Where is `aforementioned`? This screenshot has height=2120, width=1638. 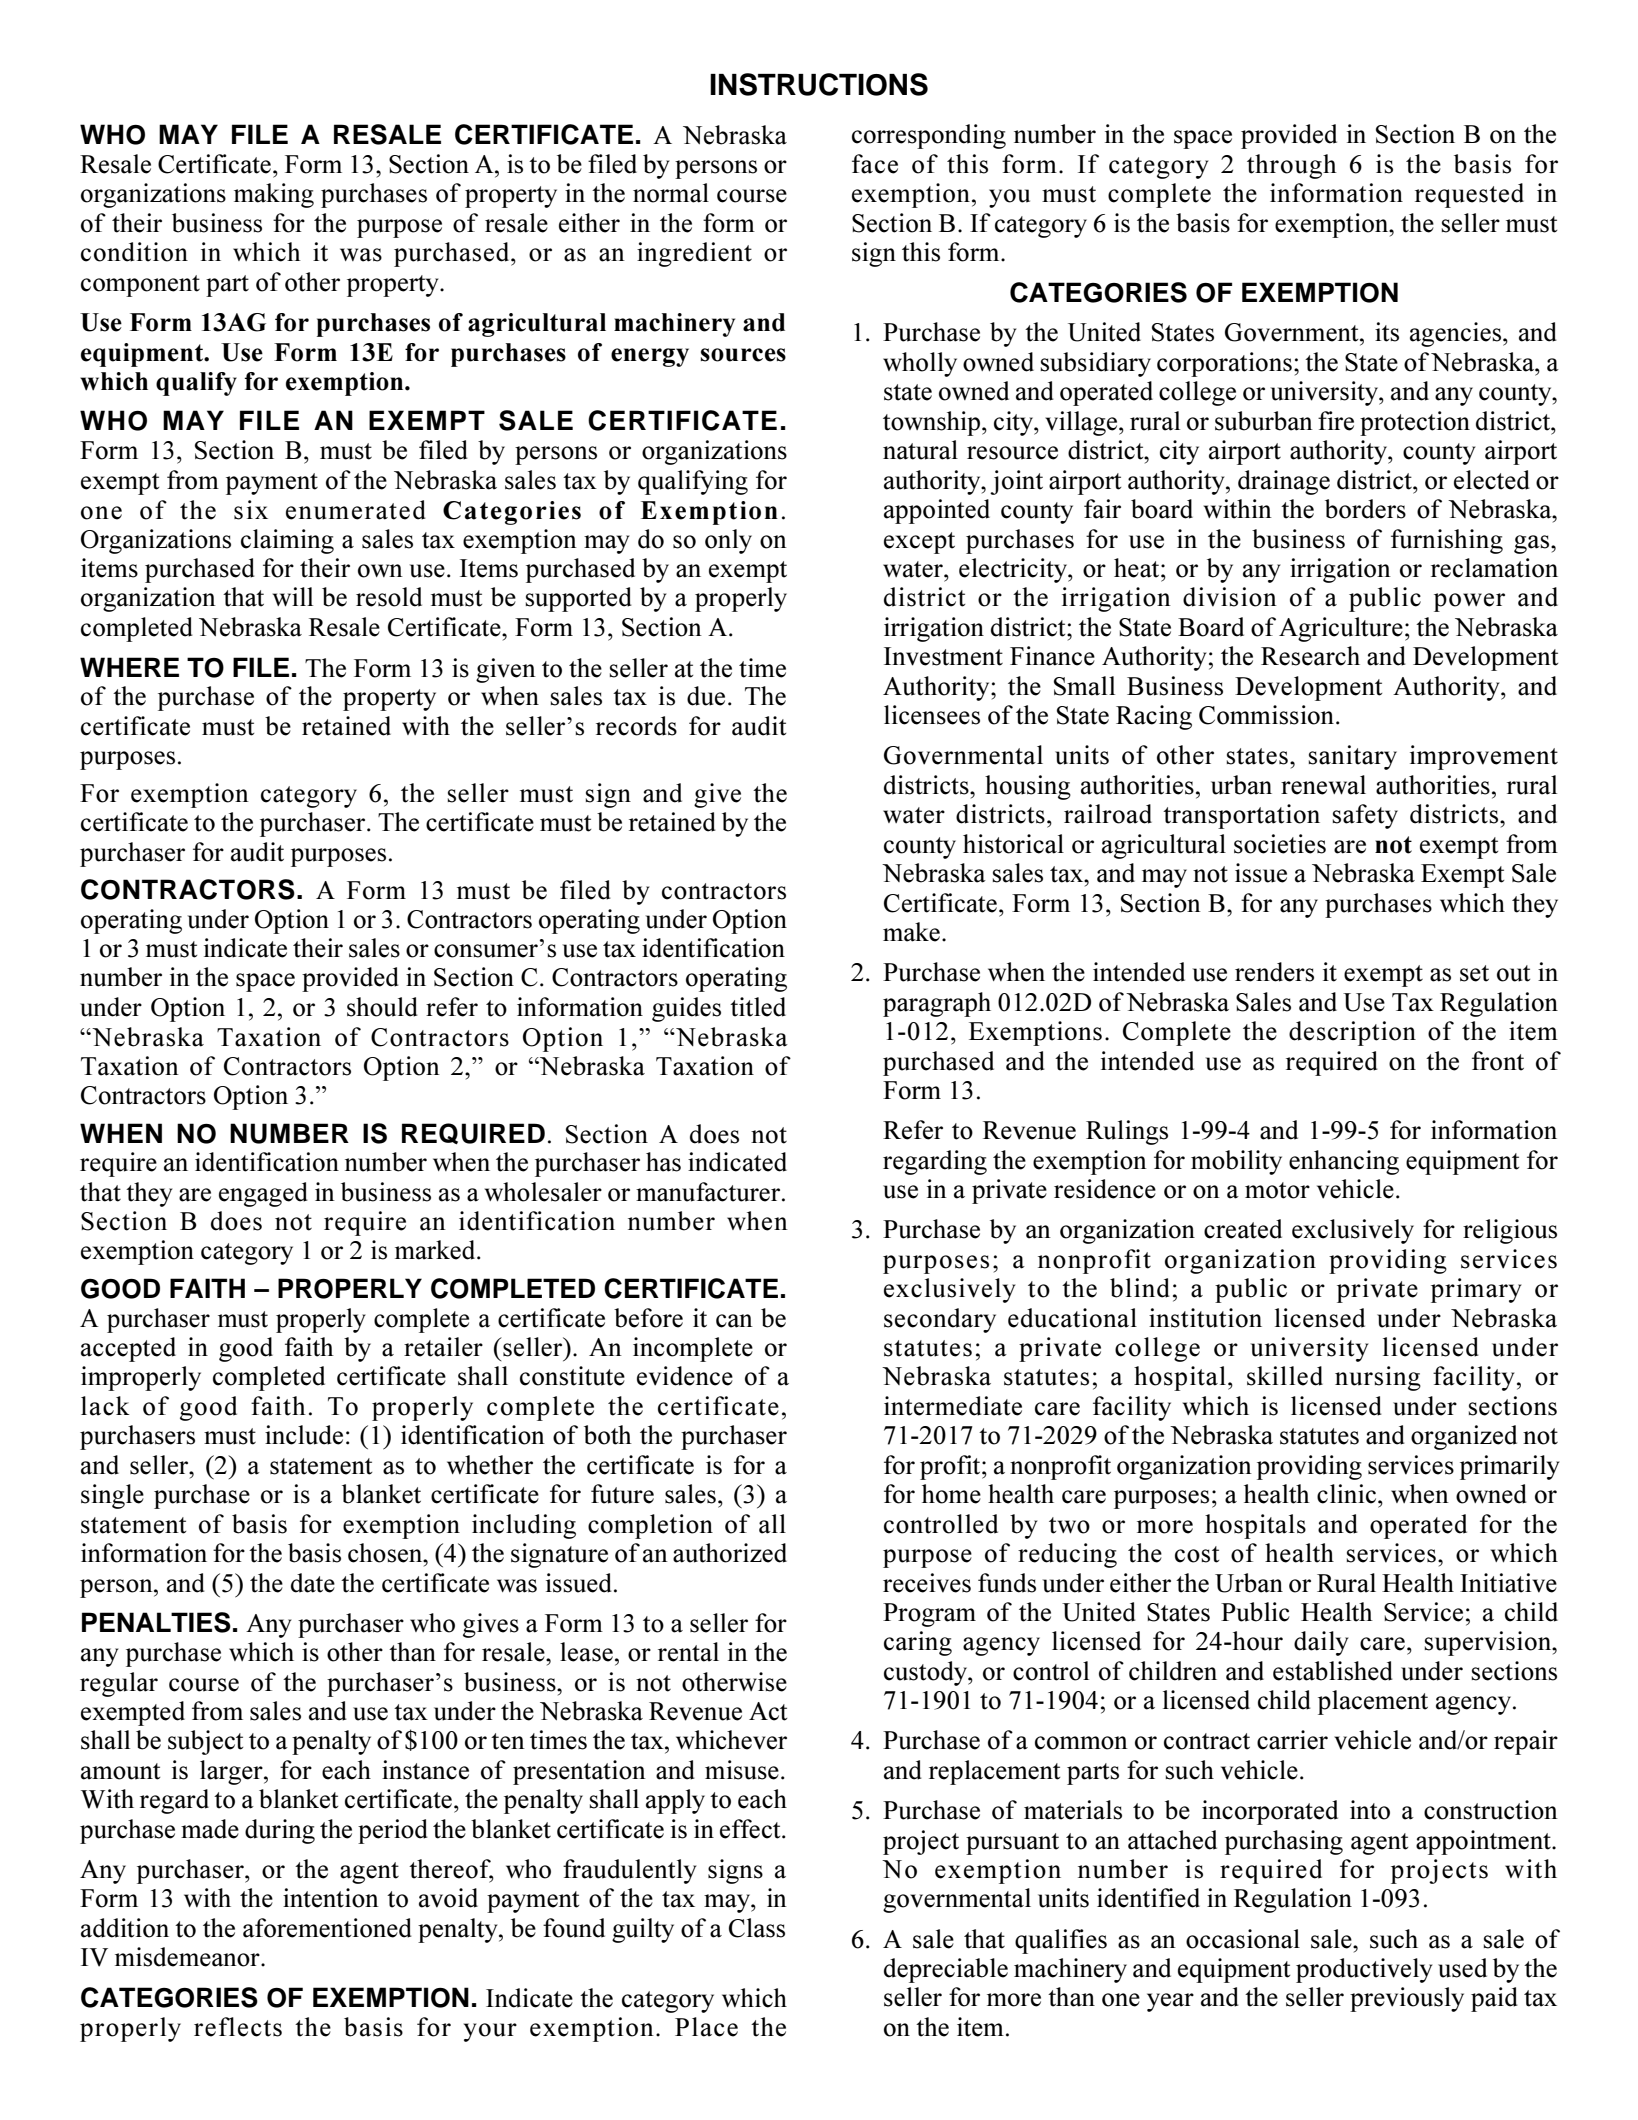
aforementioned is located at coordinates (327, 1928).
